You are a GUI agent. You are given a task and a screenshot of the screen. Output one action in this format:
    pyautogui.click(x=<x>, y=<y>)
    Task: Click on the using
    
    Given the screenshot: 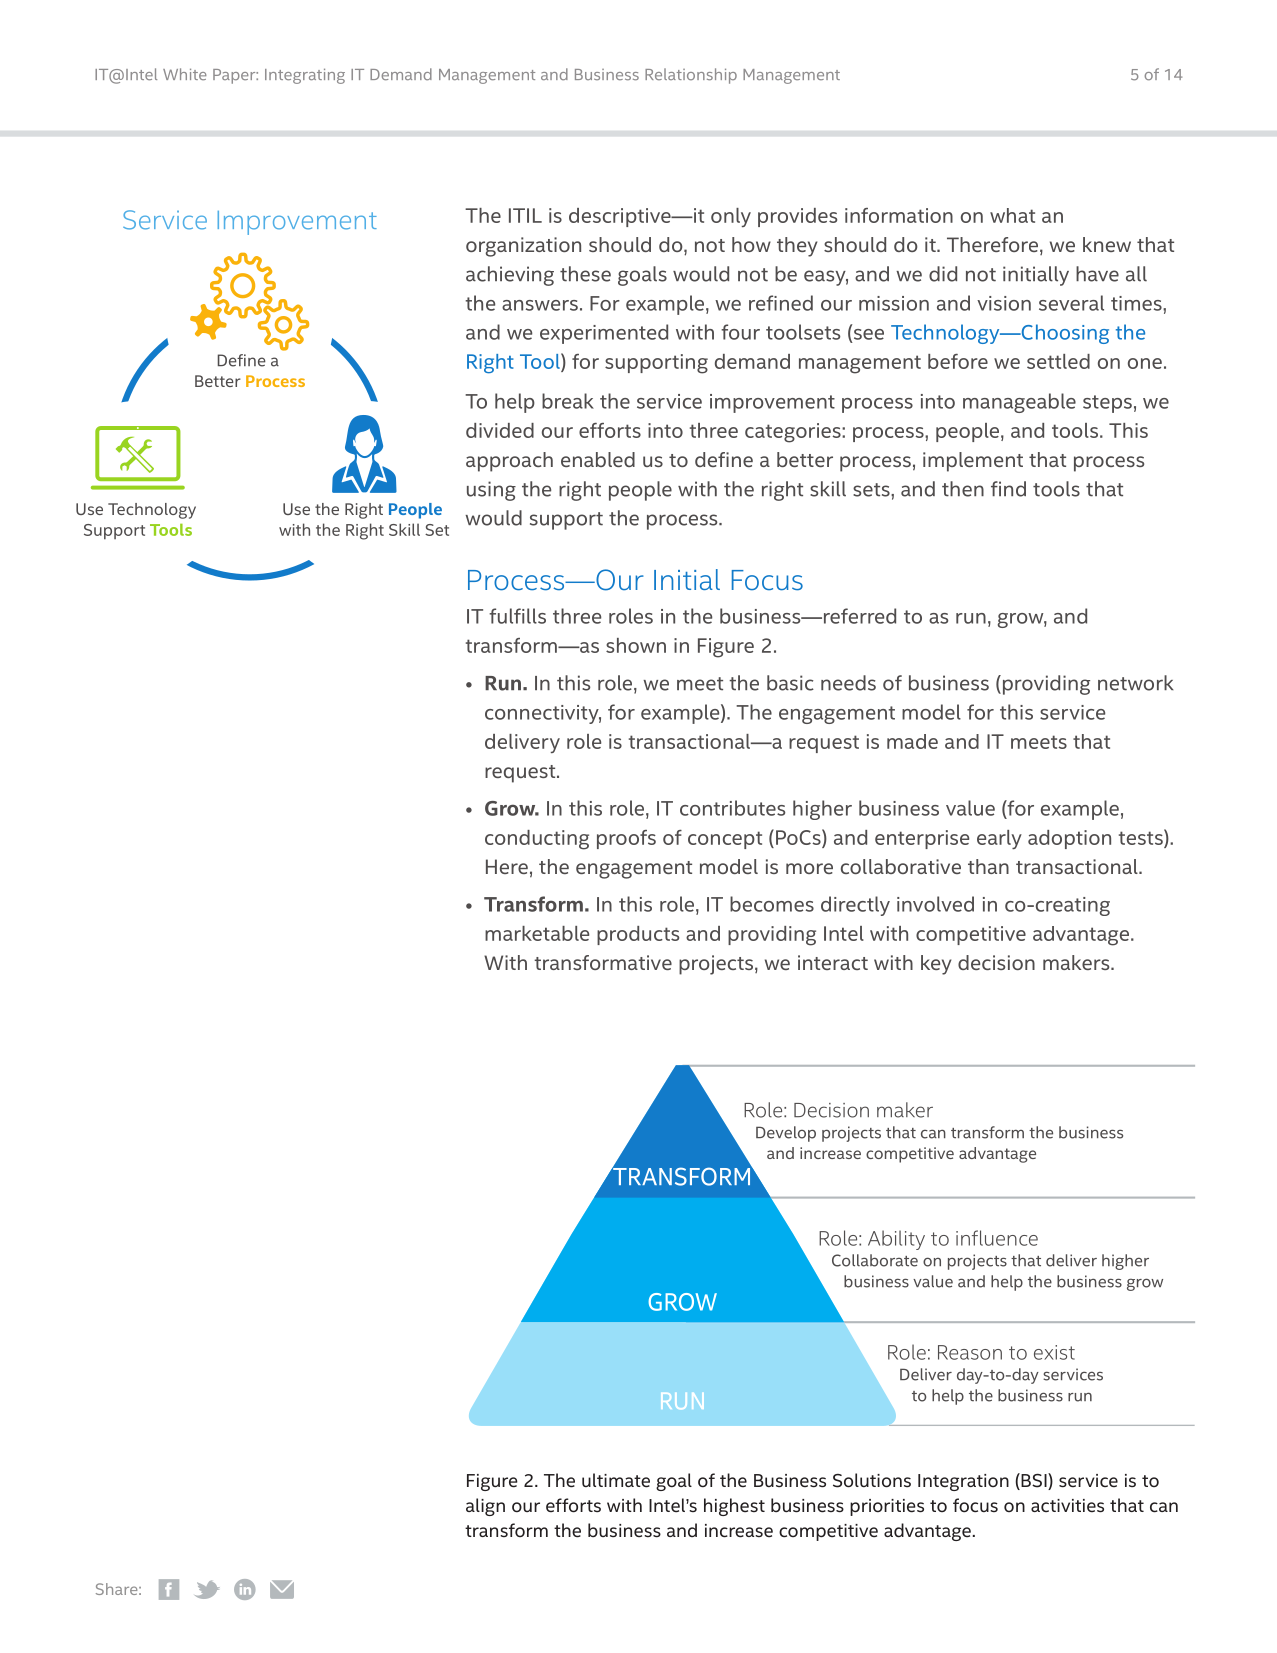 What is the action you would take?
    pyautogui.click(x=491, y=491)
